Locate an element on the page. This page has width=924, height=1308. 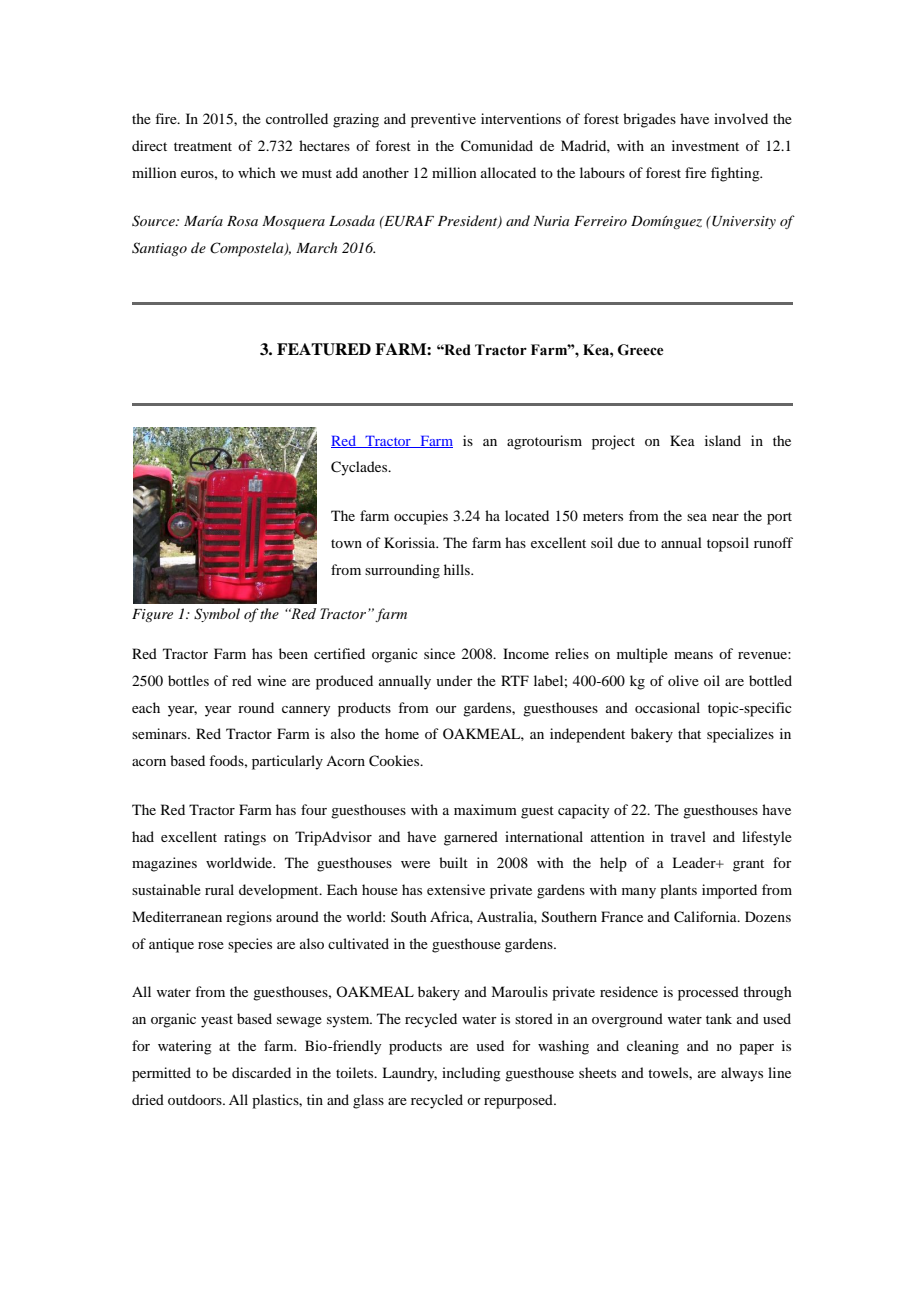
preventive is located at coordinates (443, 120).
